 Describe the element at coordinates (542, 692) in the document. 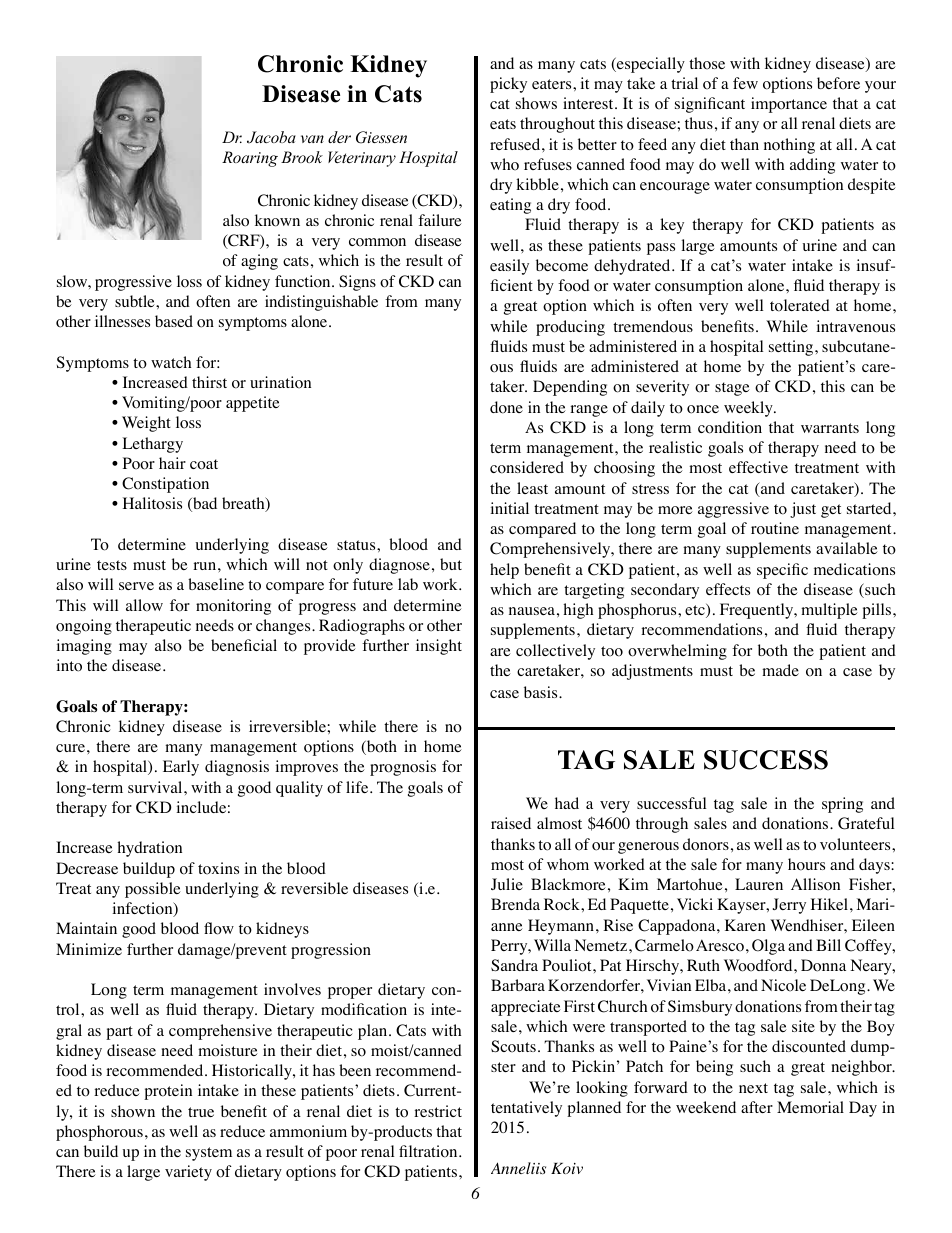

I see `basis` at that location.
